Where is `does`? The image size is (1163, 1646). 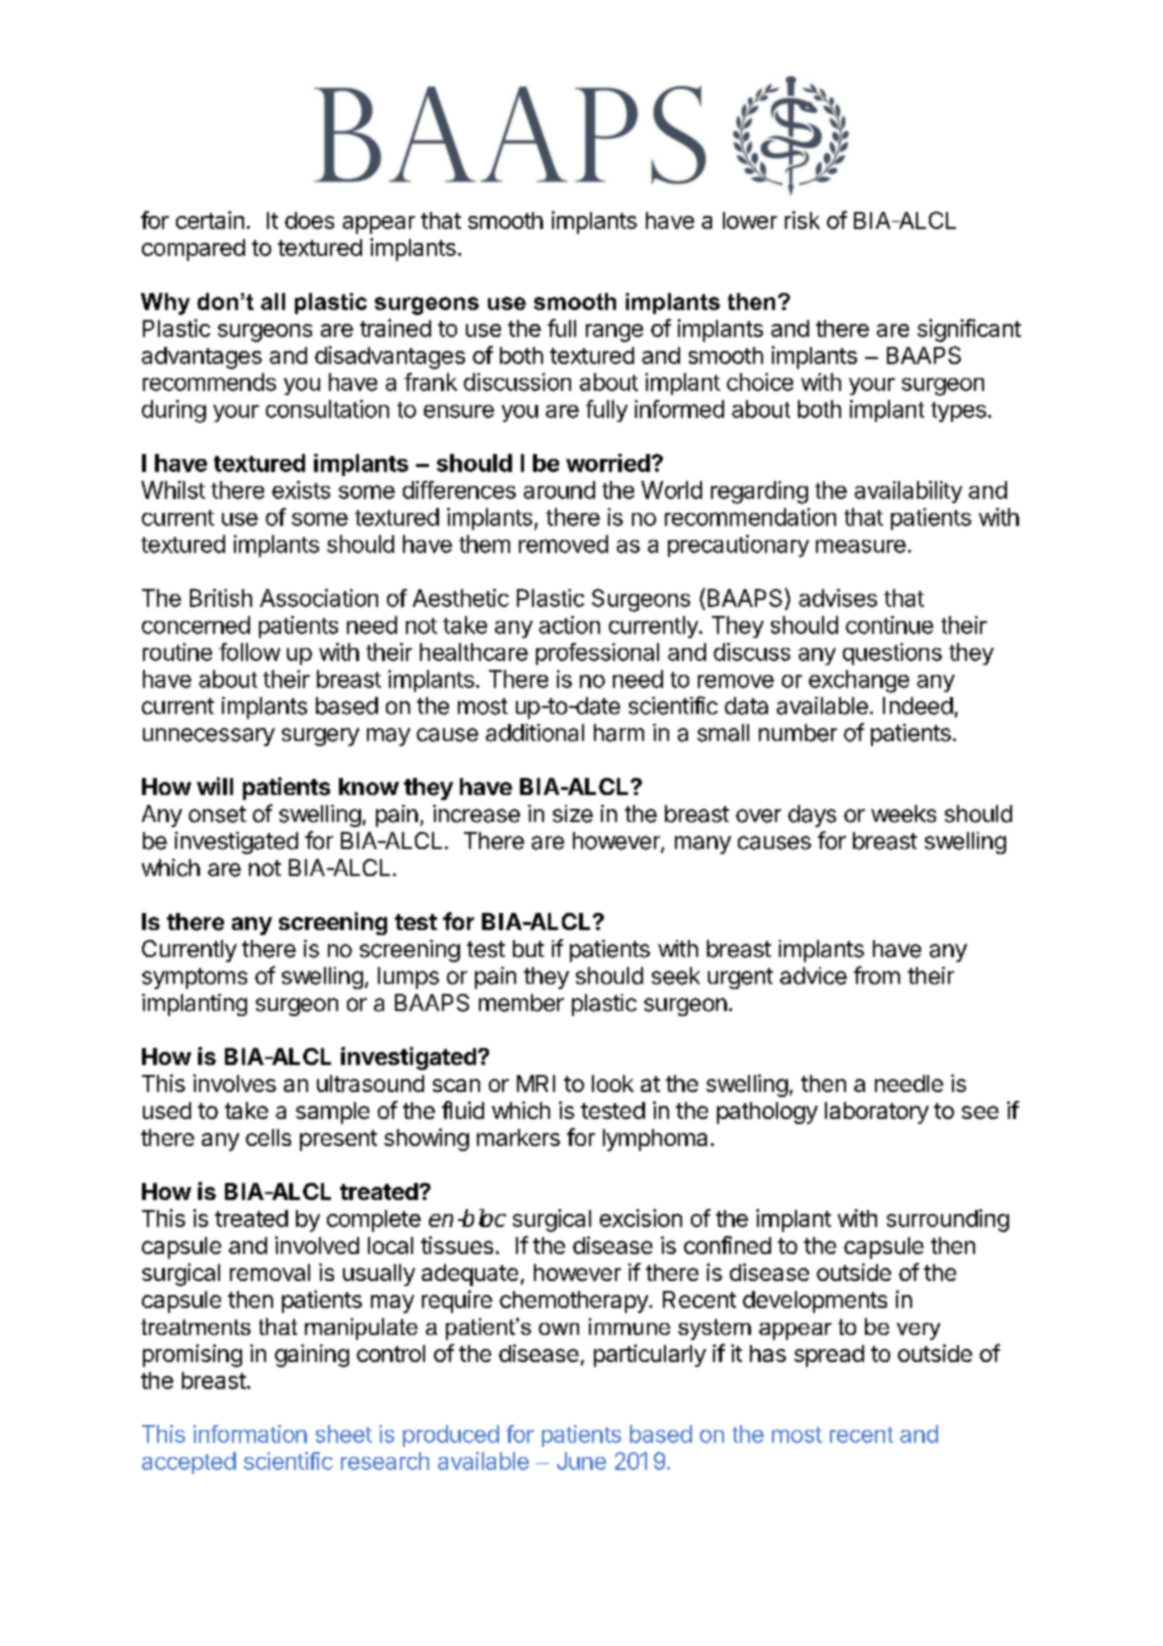 does is located at coordinates (309, 220).
